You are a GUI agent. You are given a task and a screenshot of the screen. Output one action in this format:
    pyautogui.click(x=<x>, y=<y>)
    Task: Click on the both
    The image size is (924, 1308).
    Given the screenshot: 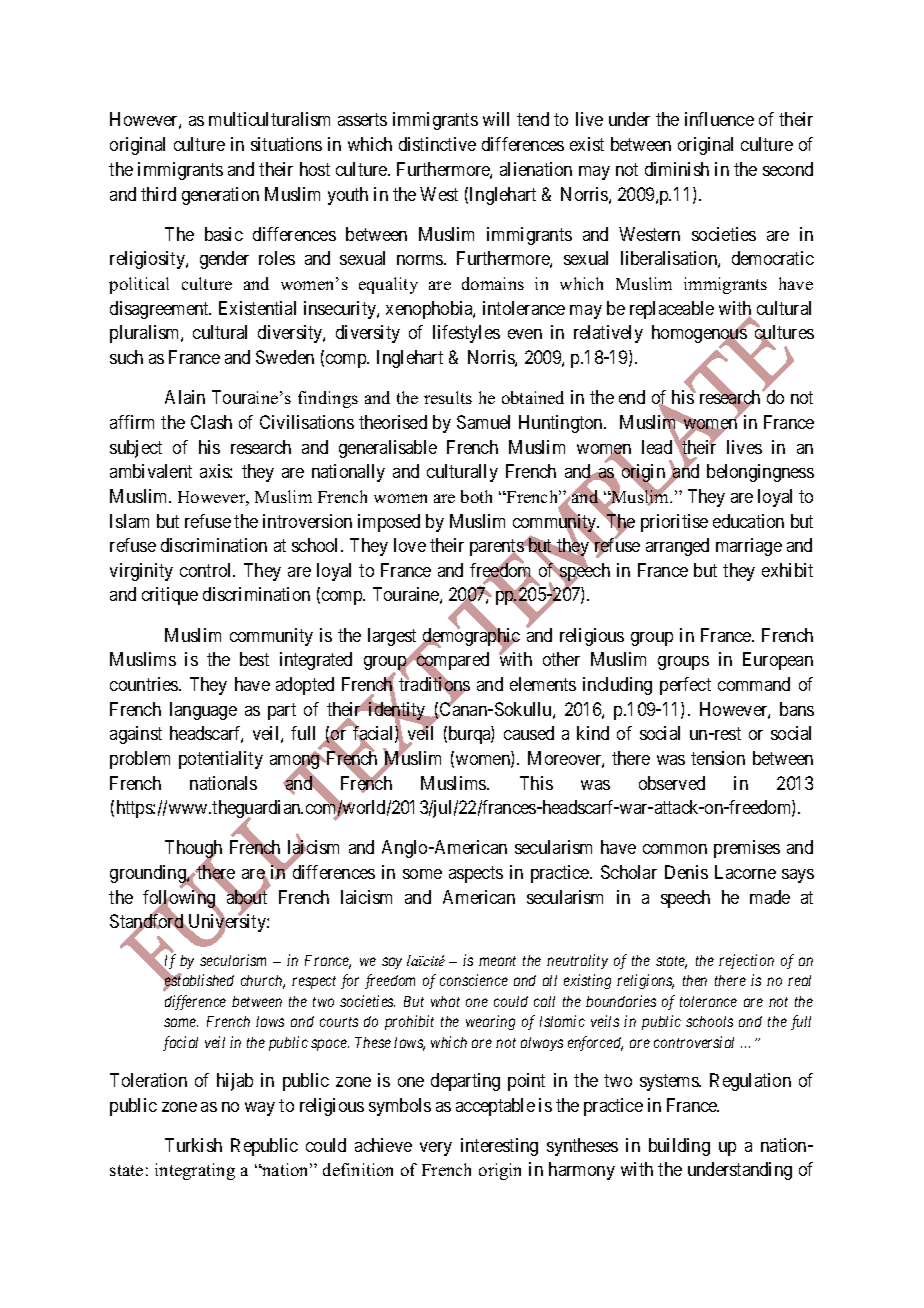 What is the action you would take?
    pyautogui.click(x=476, y=496)
